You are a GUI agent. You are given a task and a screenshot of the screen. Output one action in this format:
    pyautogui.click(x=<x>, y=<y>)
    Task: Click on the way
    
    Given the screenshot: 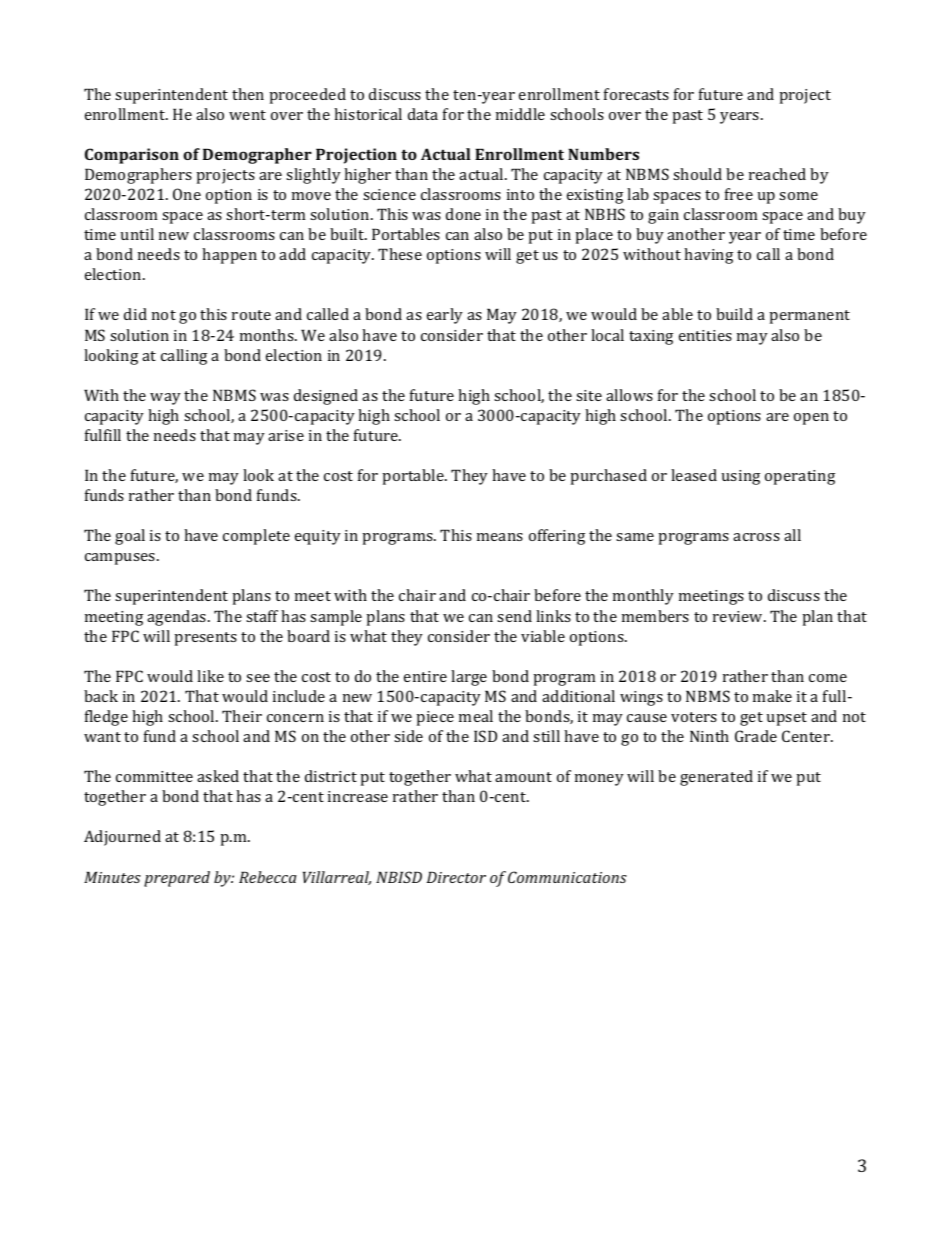 What is the action you would take?
    pyautogui.click(x=165, y=399)
